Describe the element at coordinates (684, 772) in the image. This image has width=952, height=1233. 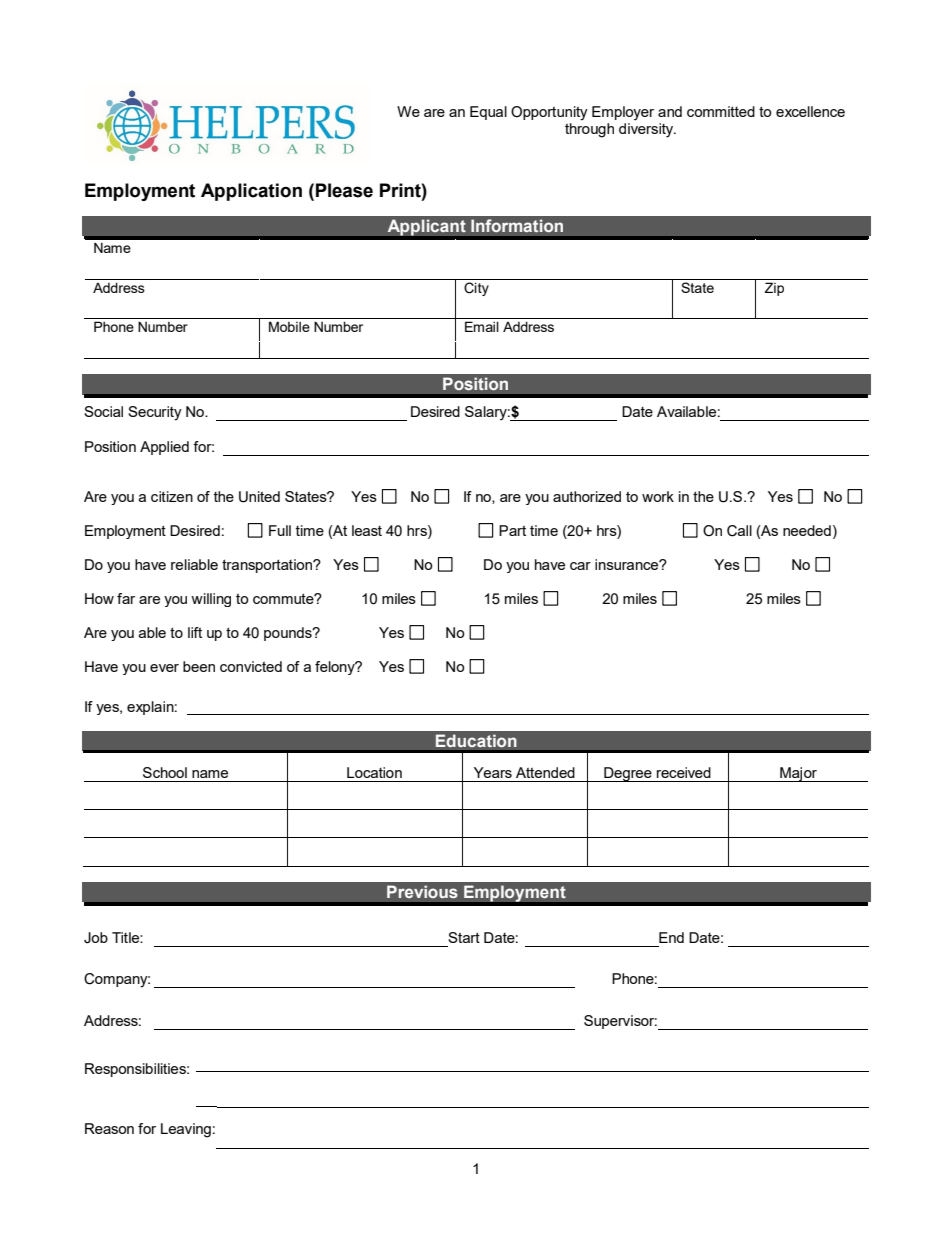
I see `received` at that location.
